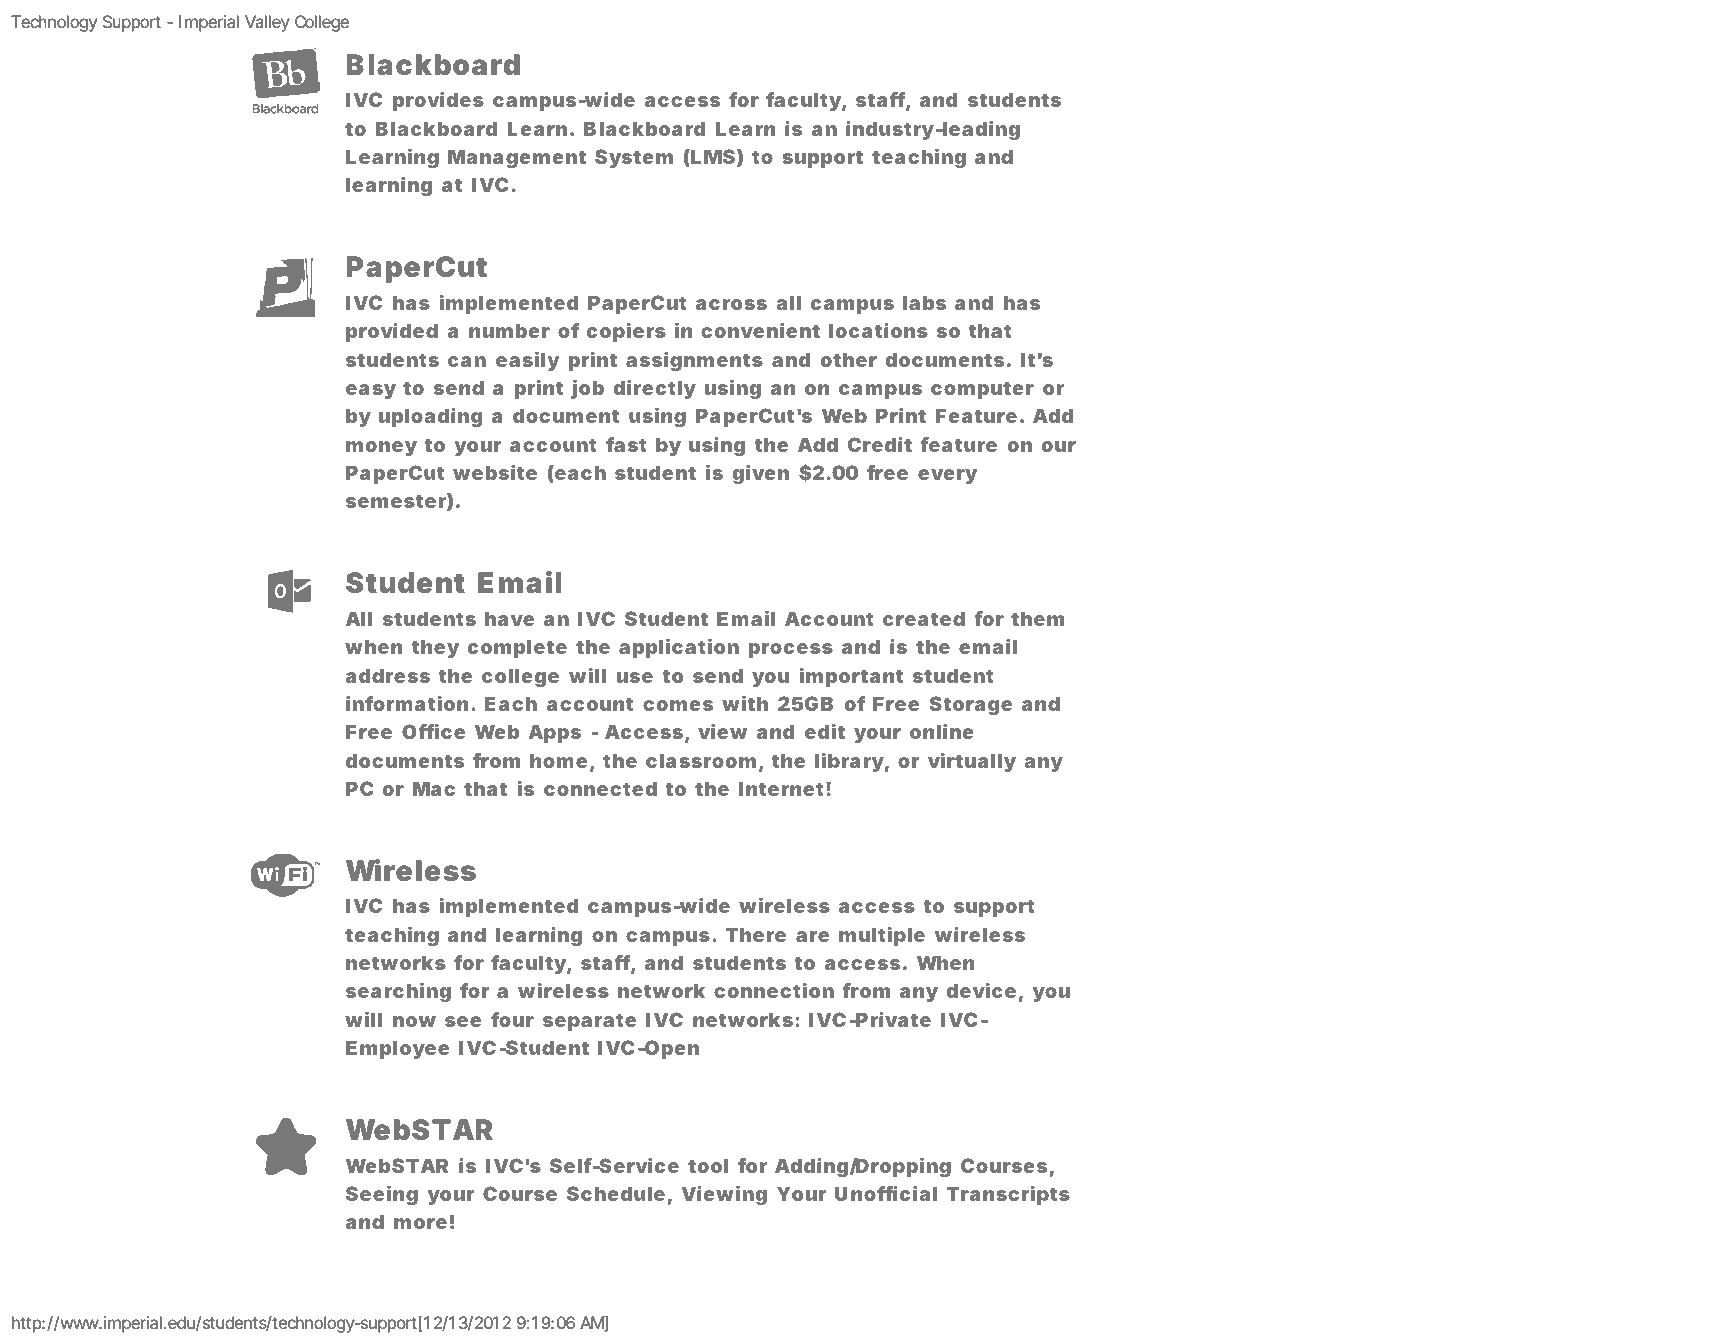 The width and height of the screenshot is (1735, 1340). Describe the element at coordinates (434, 788) in the screenshot. I see `Mac` at that location.
